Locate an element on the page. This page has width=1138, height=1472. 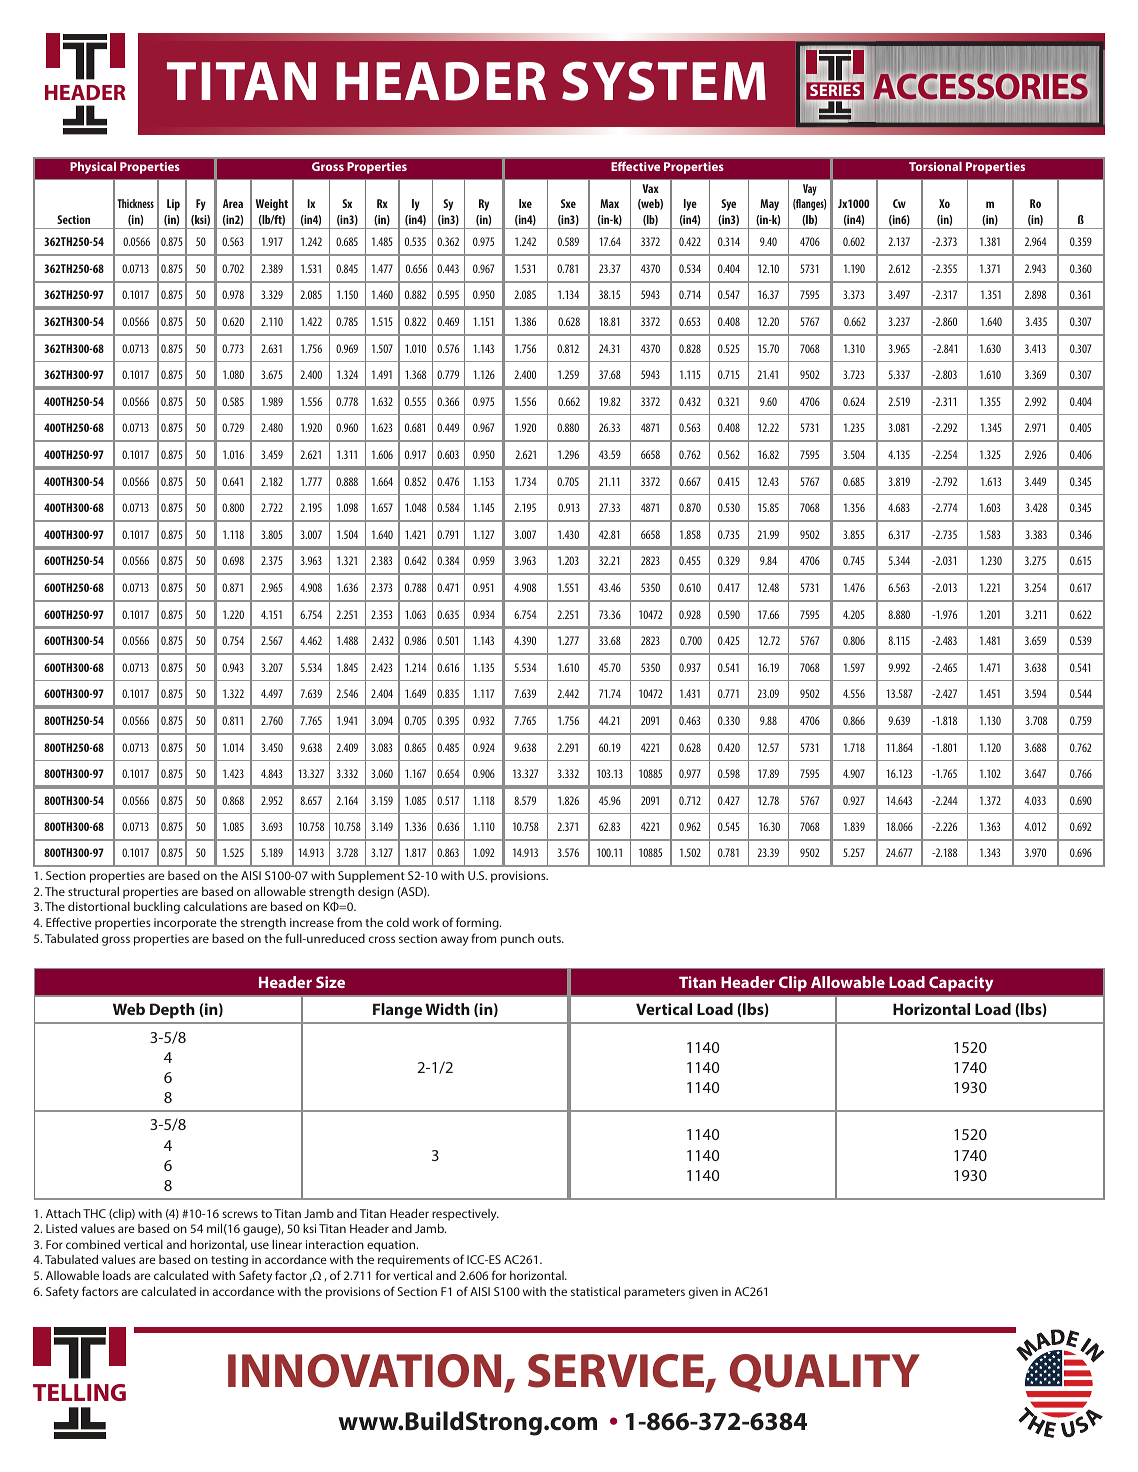
Supplement is located at coordinates (371, 877).
